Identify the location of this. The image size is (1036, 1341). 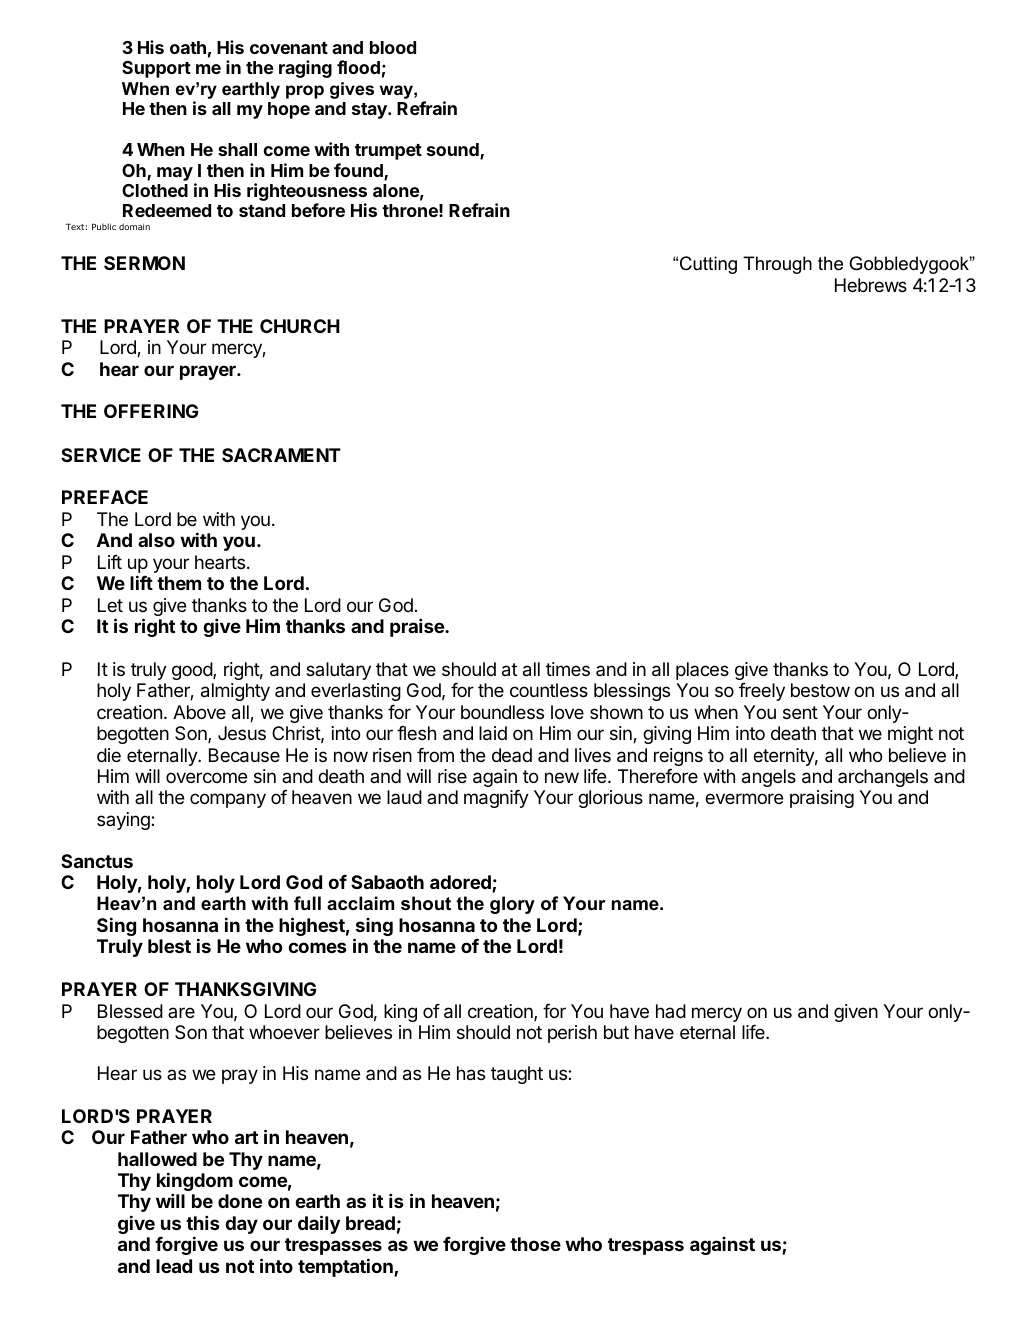
(203, 1222).
